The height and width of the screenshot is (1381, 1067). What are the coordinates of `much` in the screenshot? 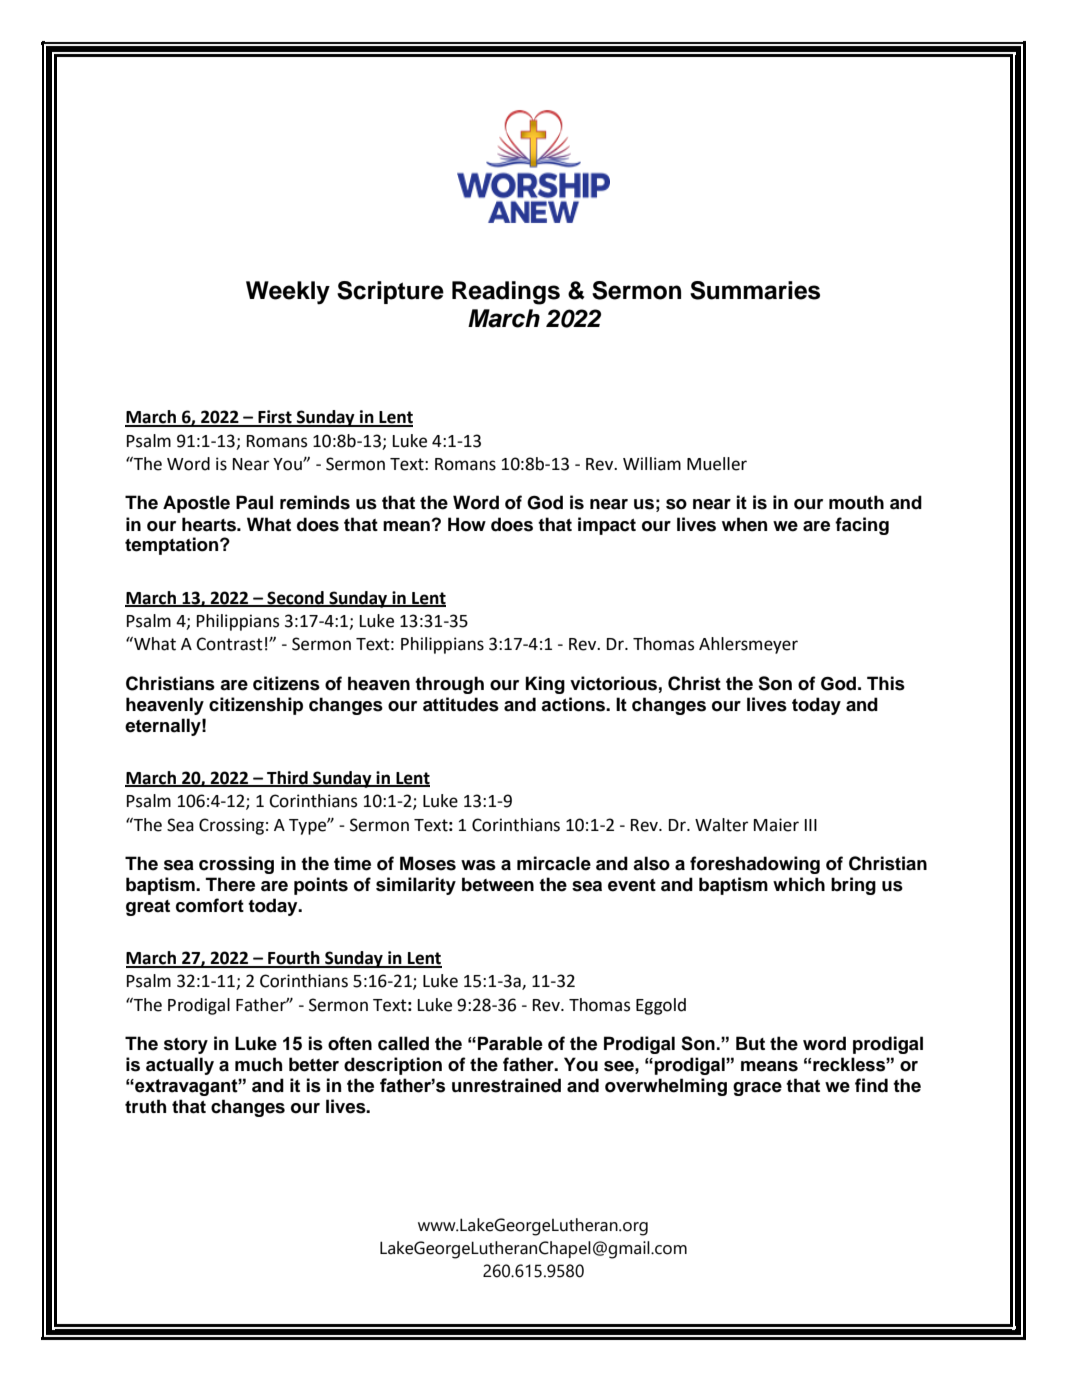 It's located at (258, 1064).
